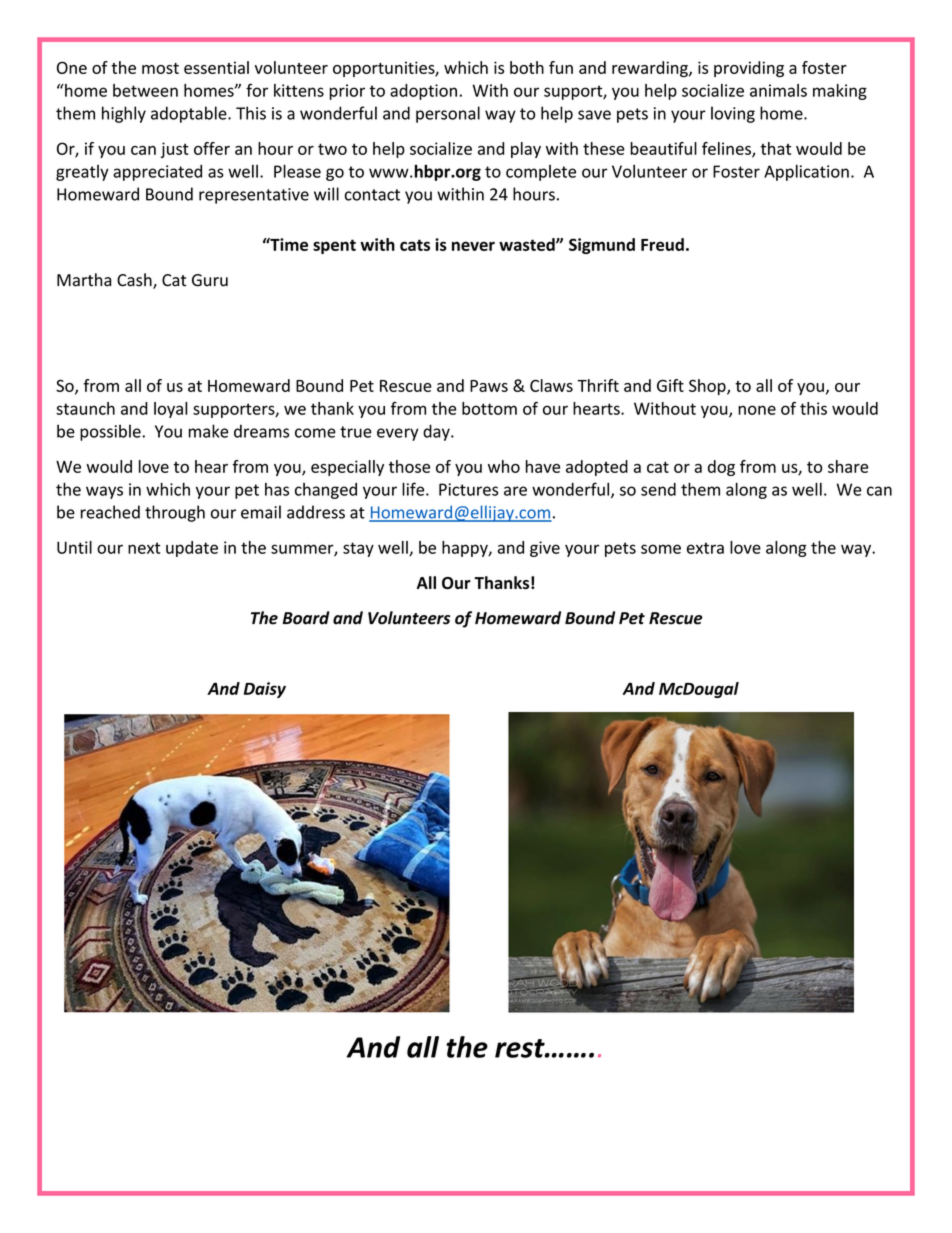 The image size is (952, 1233). Describe the element at coordinates (708, 387) in the screenshot. I see `Shop` at that location.
